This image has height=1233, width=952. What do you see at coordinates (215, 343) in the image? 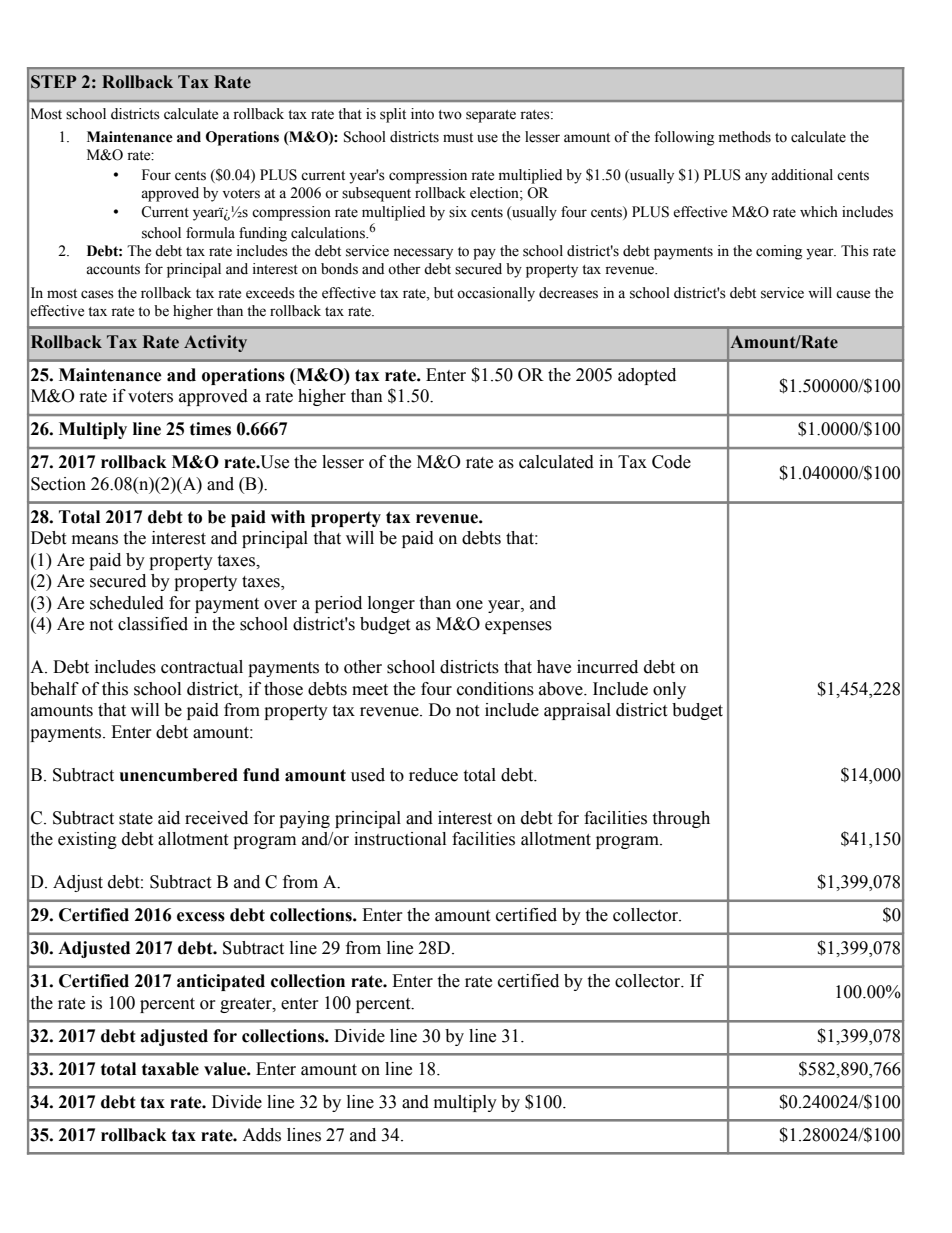
I see `Activity` at bounding box center [215, 343].
